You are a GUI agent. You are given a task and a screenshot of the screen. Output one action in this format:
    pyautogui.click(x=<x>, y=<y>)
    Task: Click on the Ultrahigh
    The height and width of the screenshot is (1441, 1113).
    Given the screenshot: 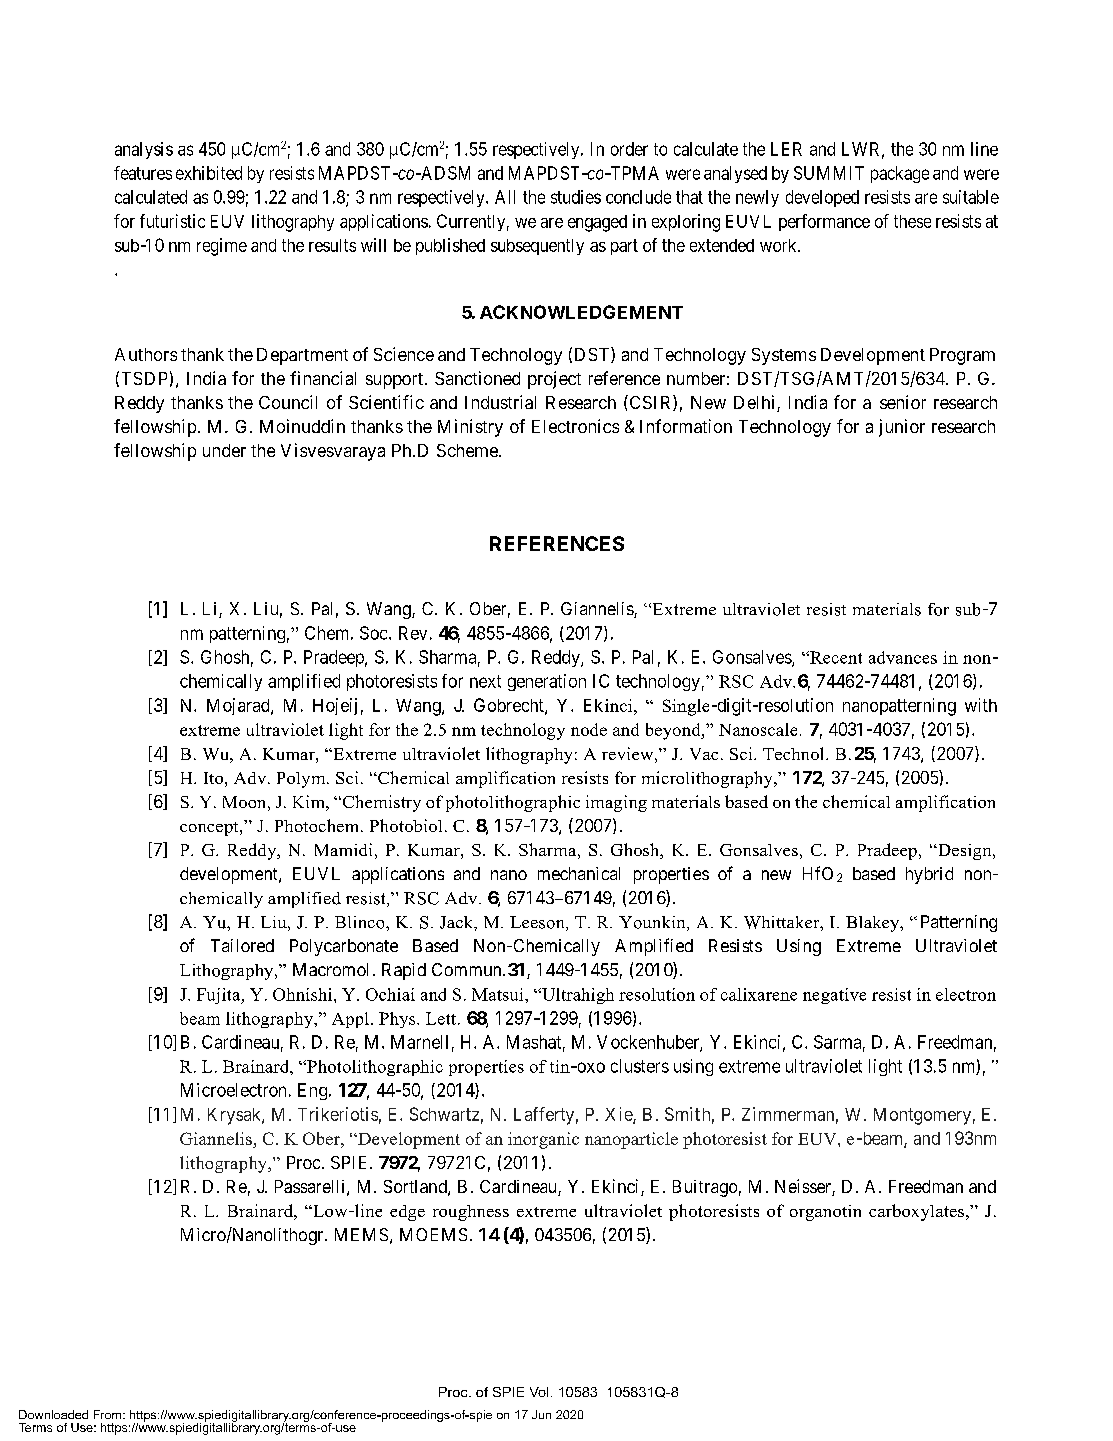 What is the action you would take?
    pyautogui.click(x=577, y=996)
